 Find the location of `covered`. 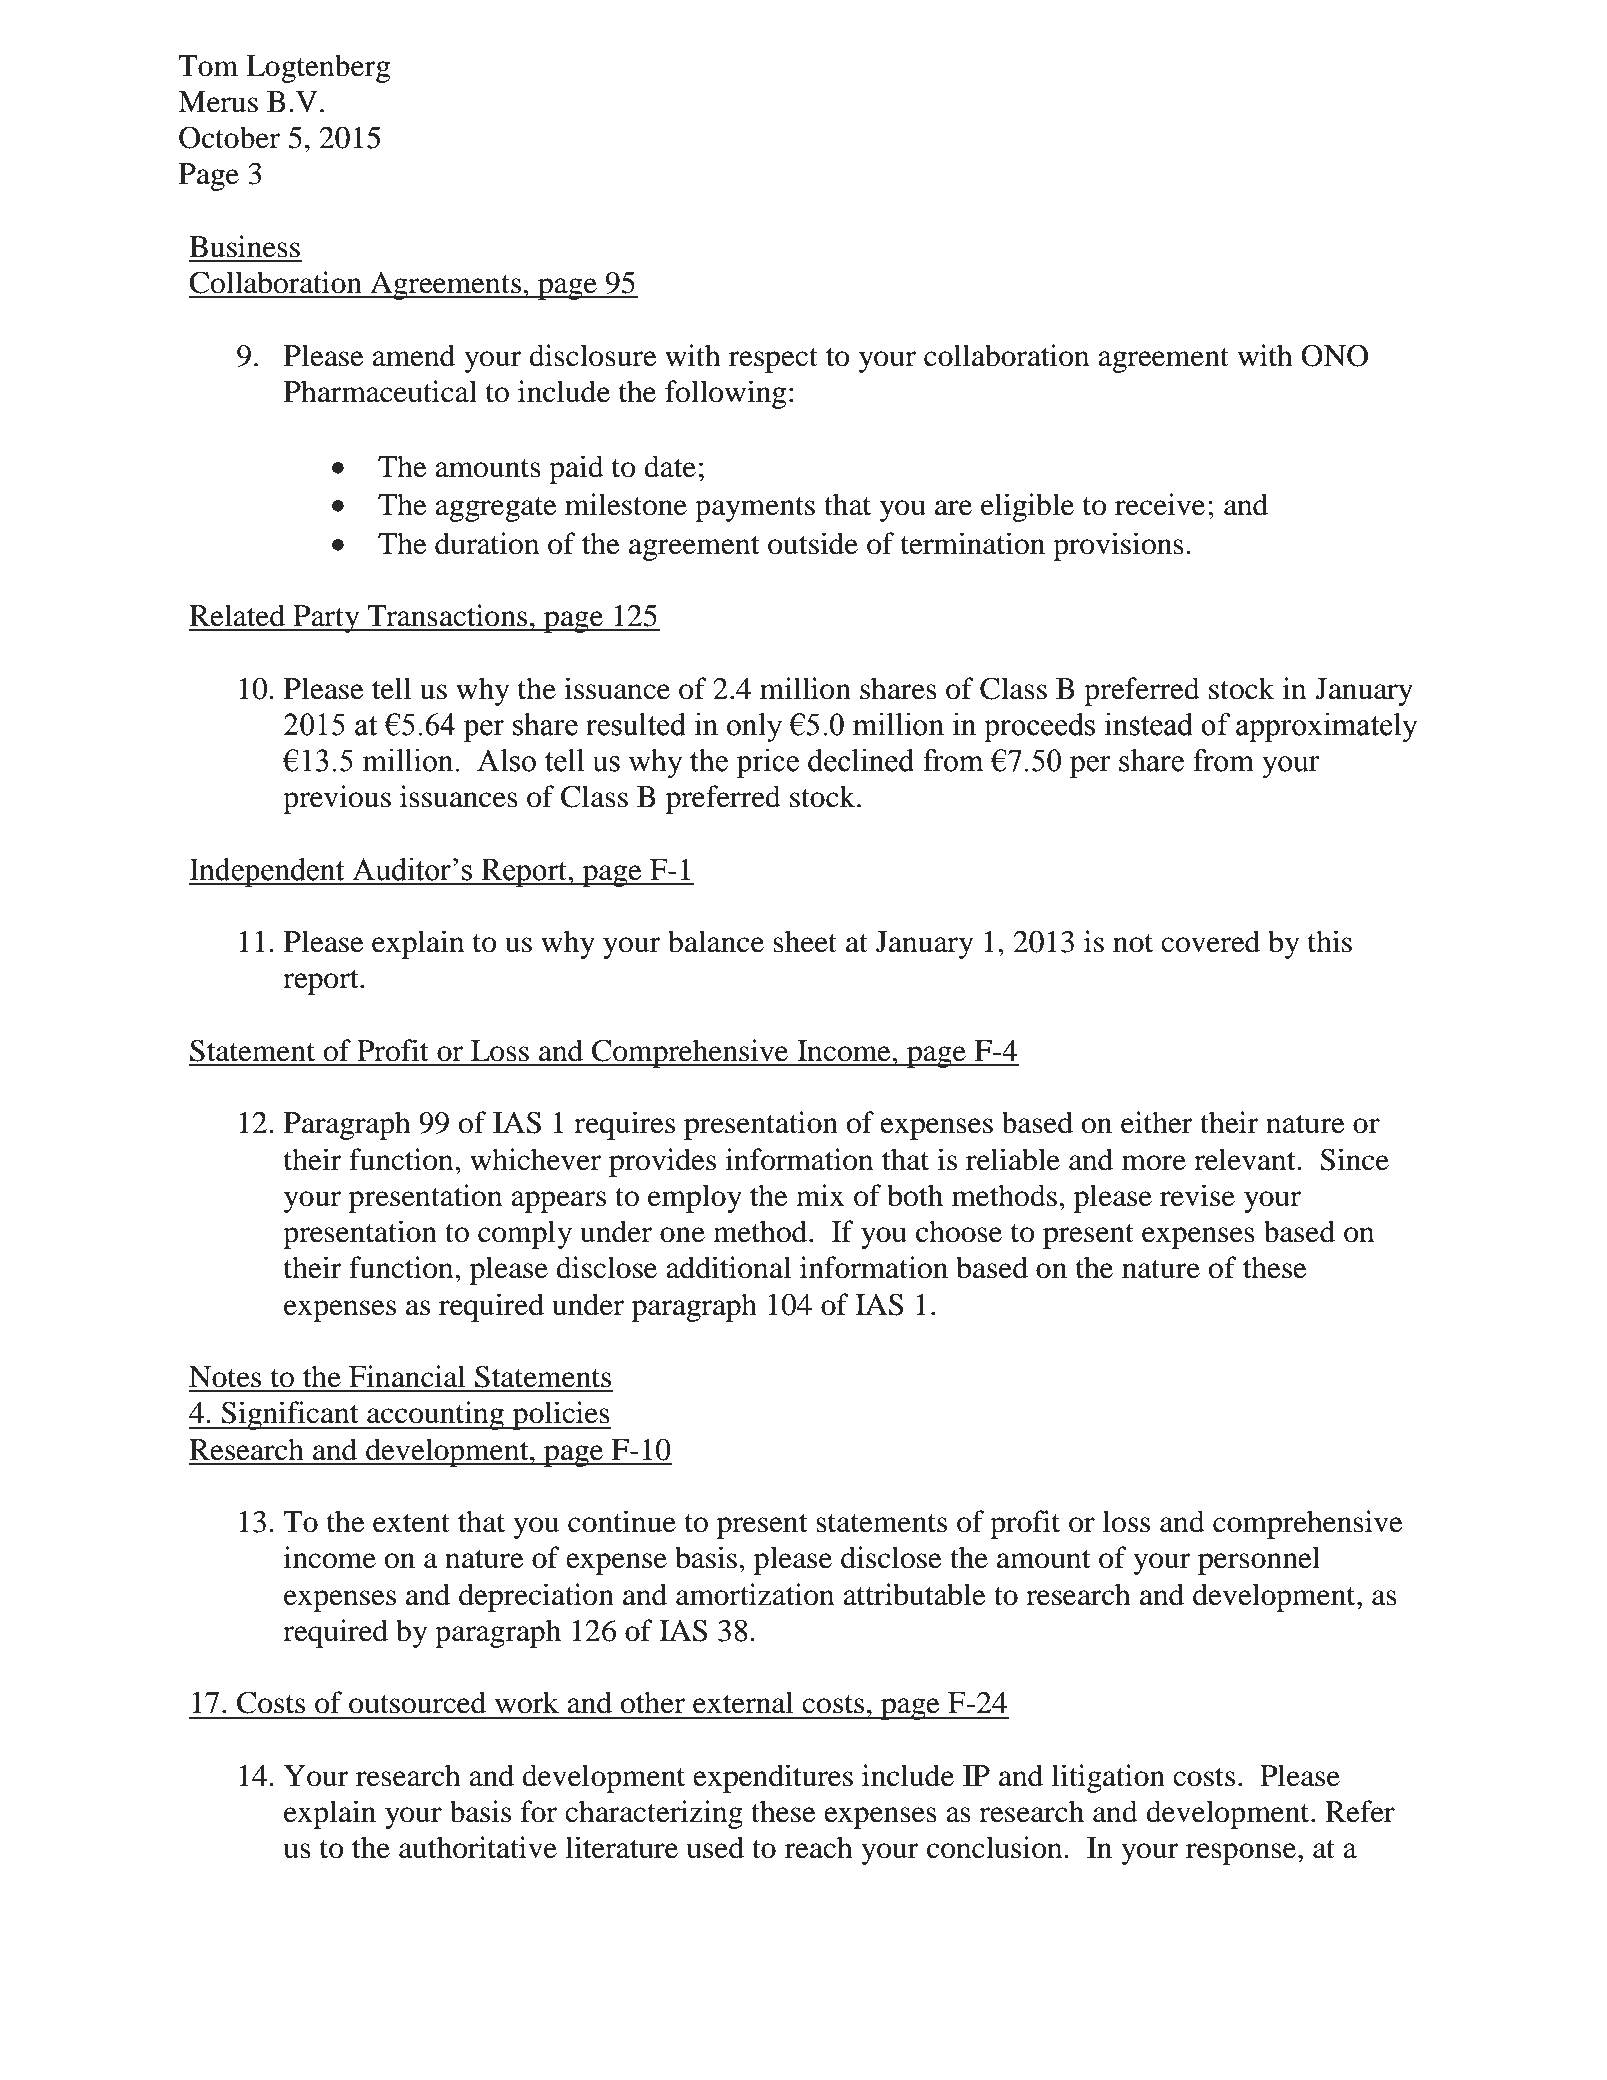

covered is located at coordinates (1210, 941).
